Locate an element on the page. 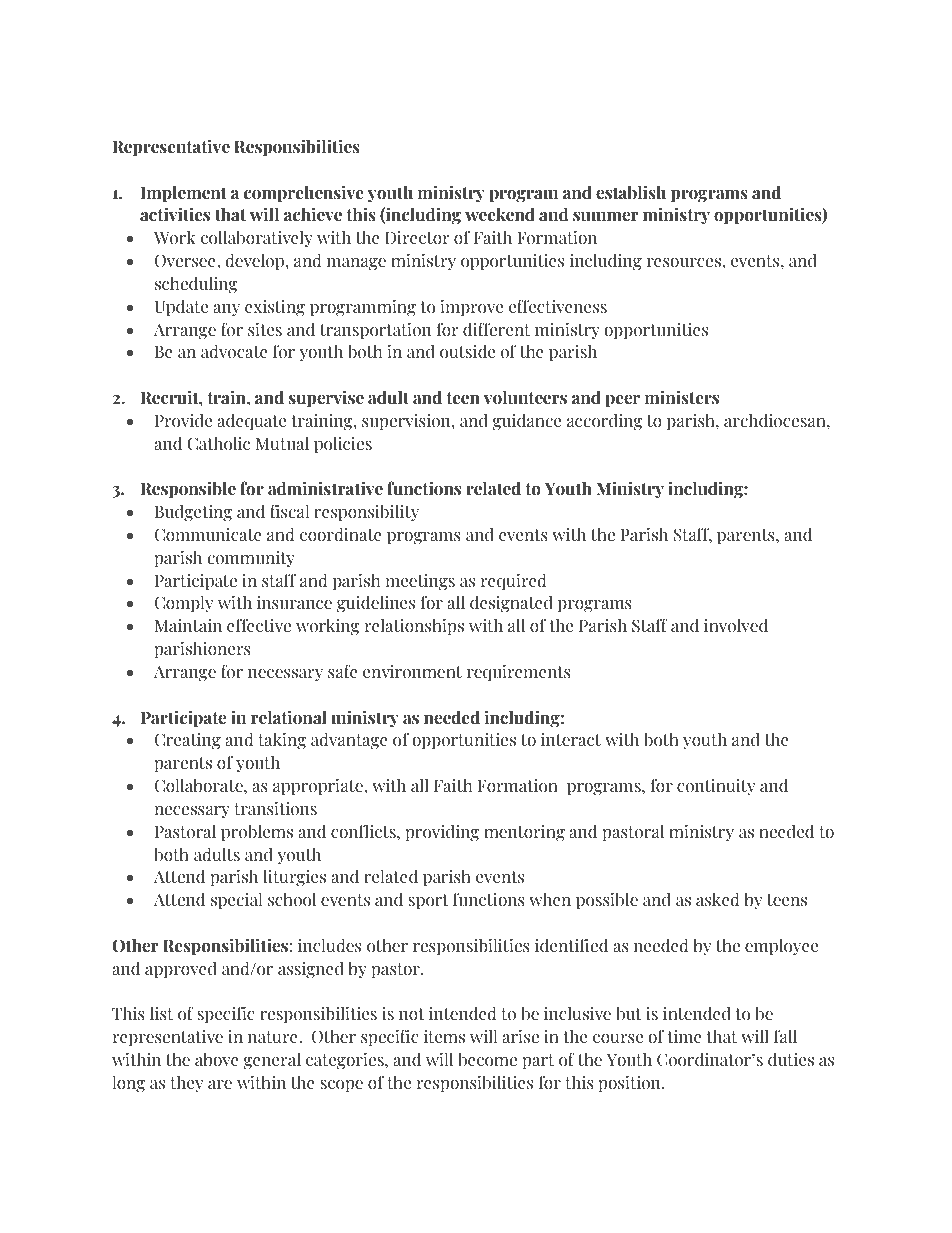 The width and height of the image is (952, 1233). ministers is located at coordinates (682, 397).
